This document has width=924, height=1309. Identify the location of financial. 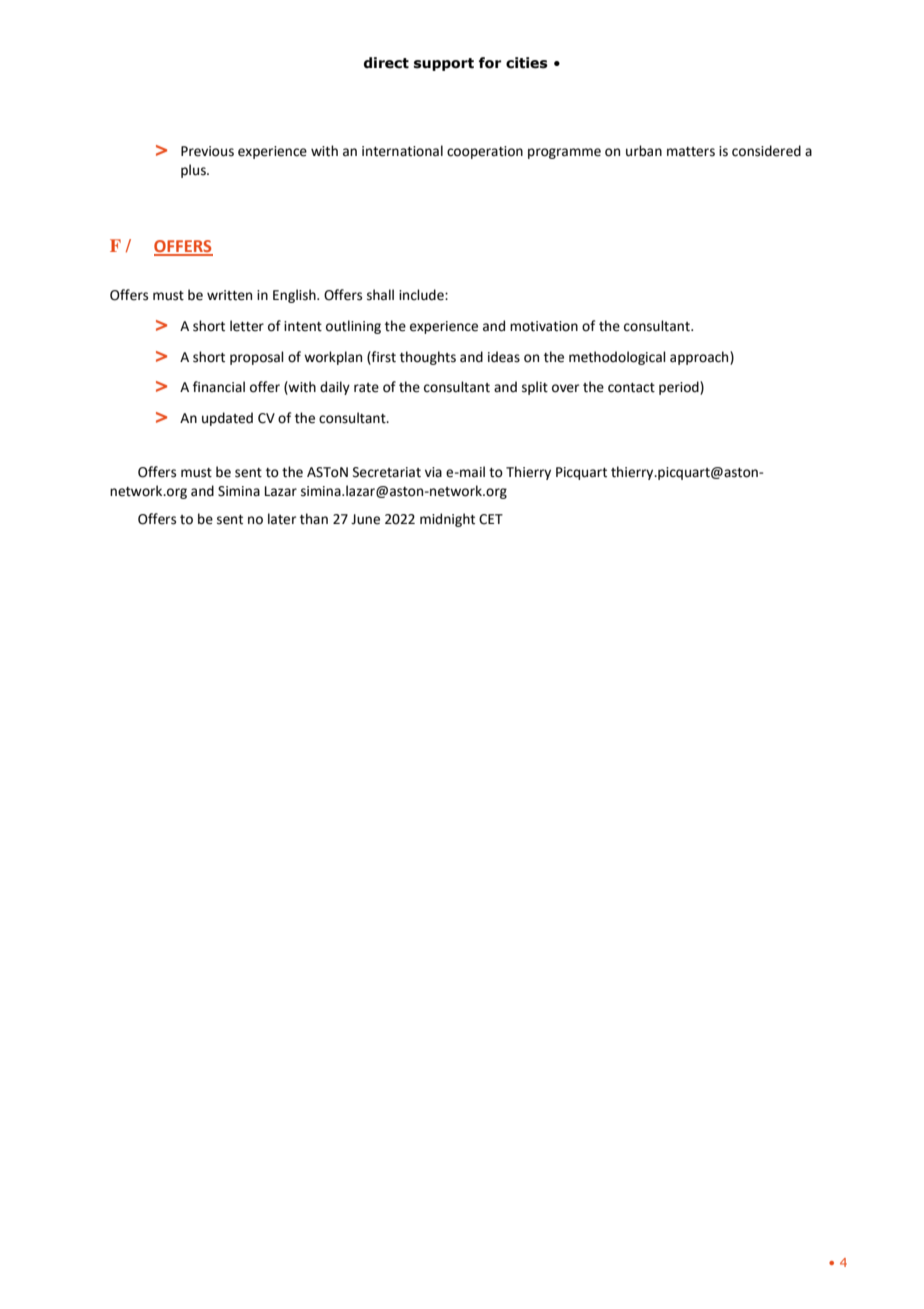
(219, 387).
